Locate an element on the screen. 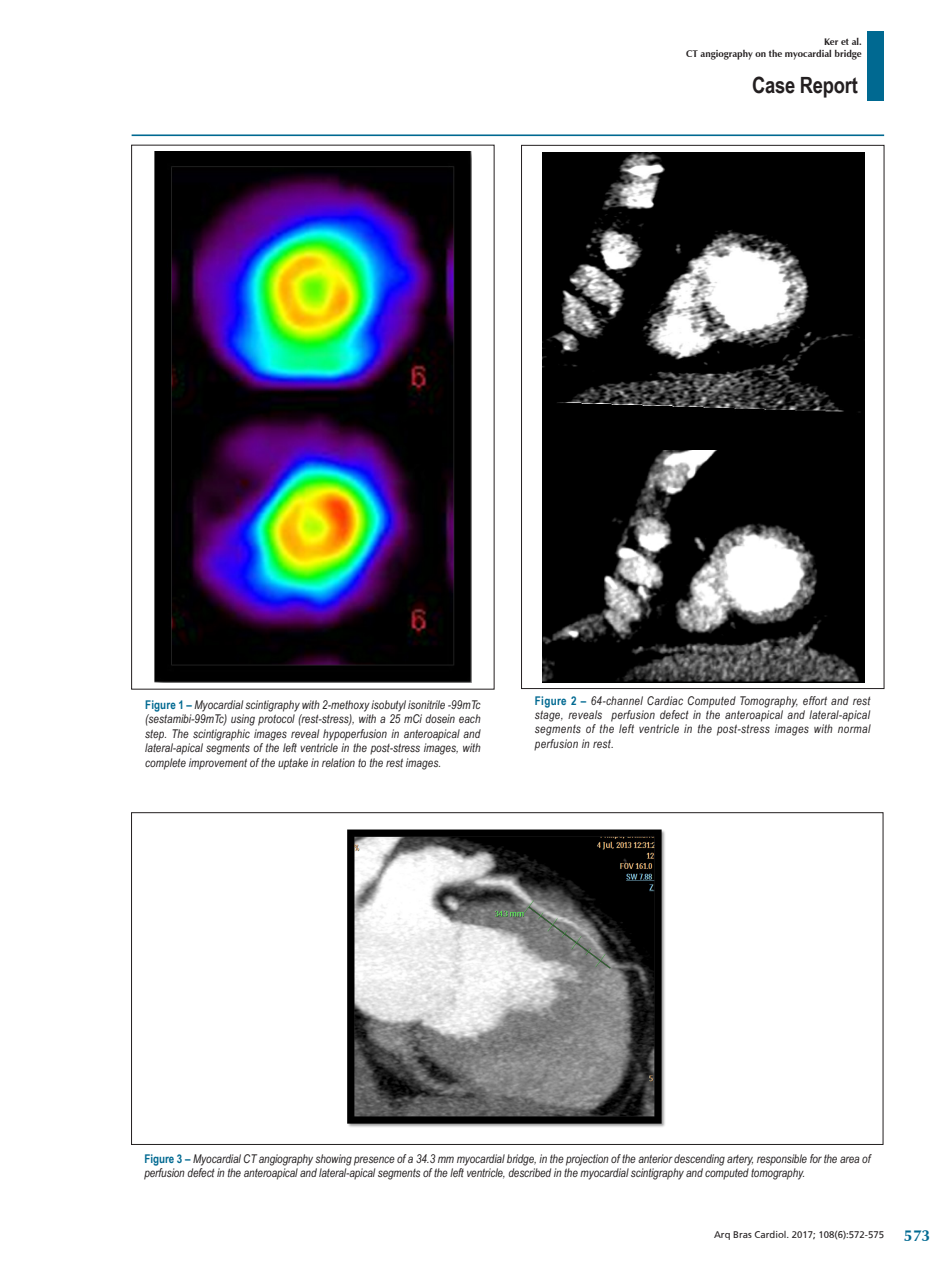  normal is located at coordinates (854, 728).
